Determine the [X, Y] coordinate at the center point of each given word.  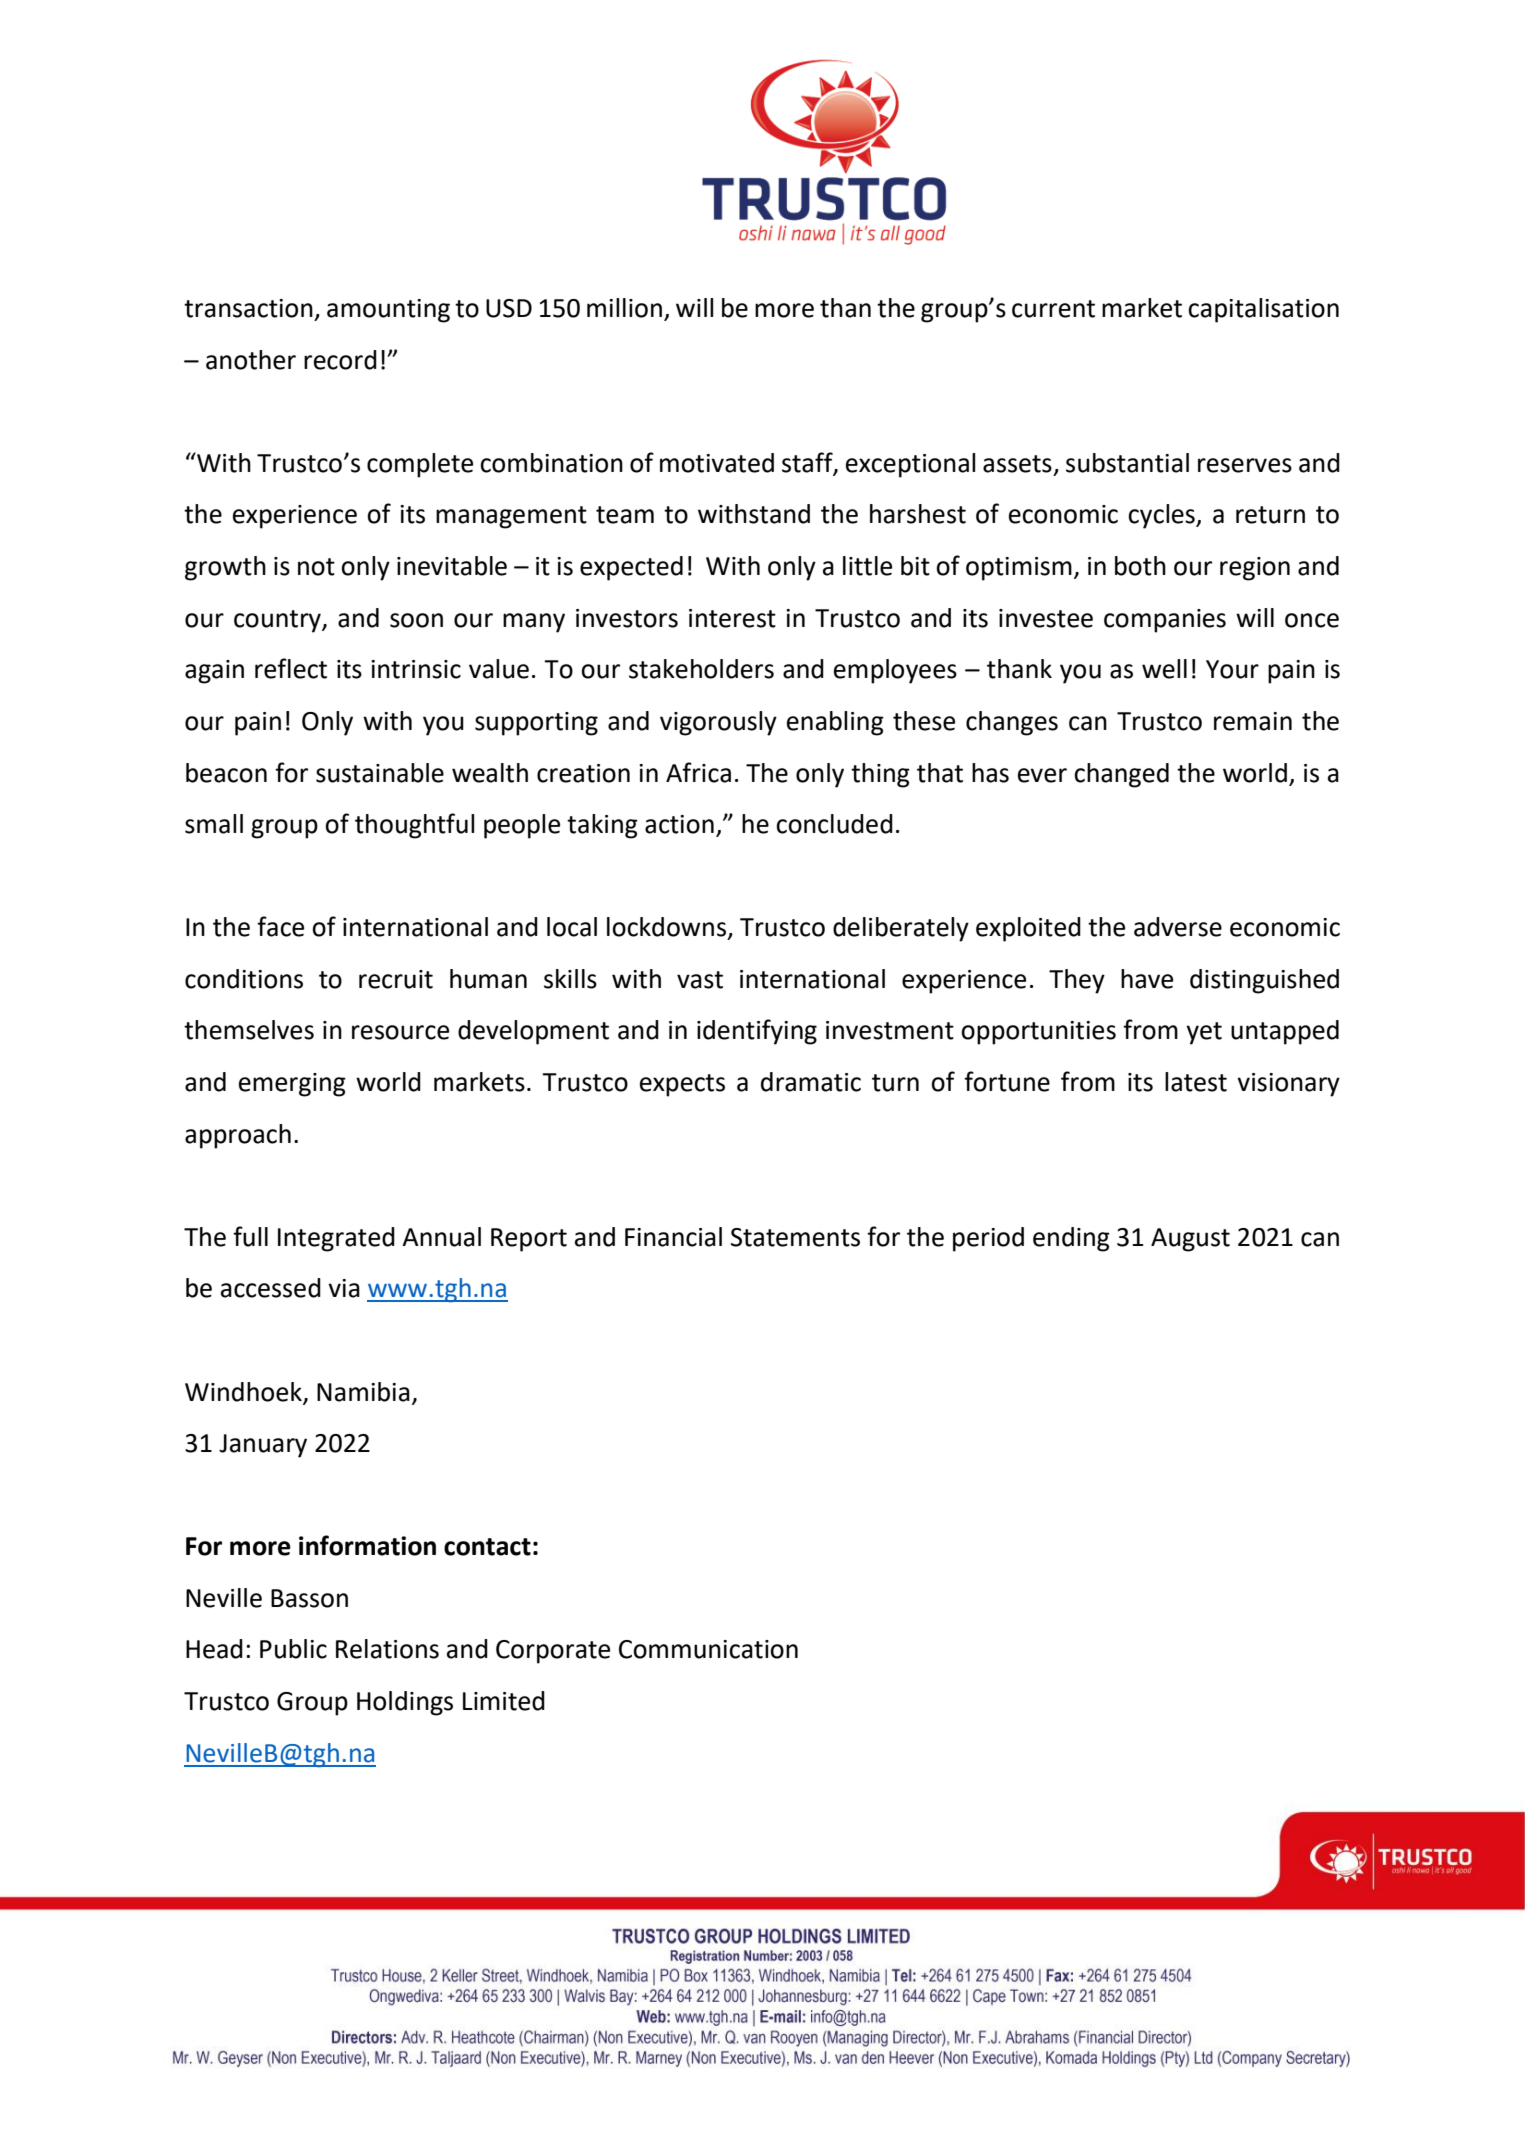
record [340, 360]
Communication [708, 1649]
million [624, 308]
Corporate [553, 1652]
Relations [387, 1649]
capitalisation [1263, 310]
